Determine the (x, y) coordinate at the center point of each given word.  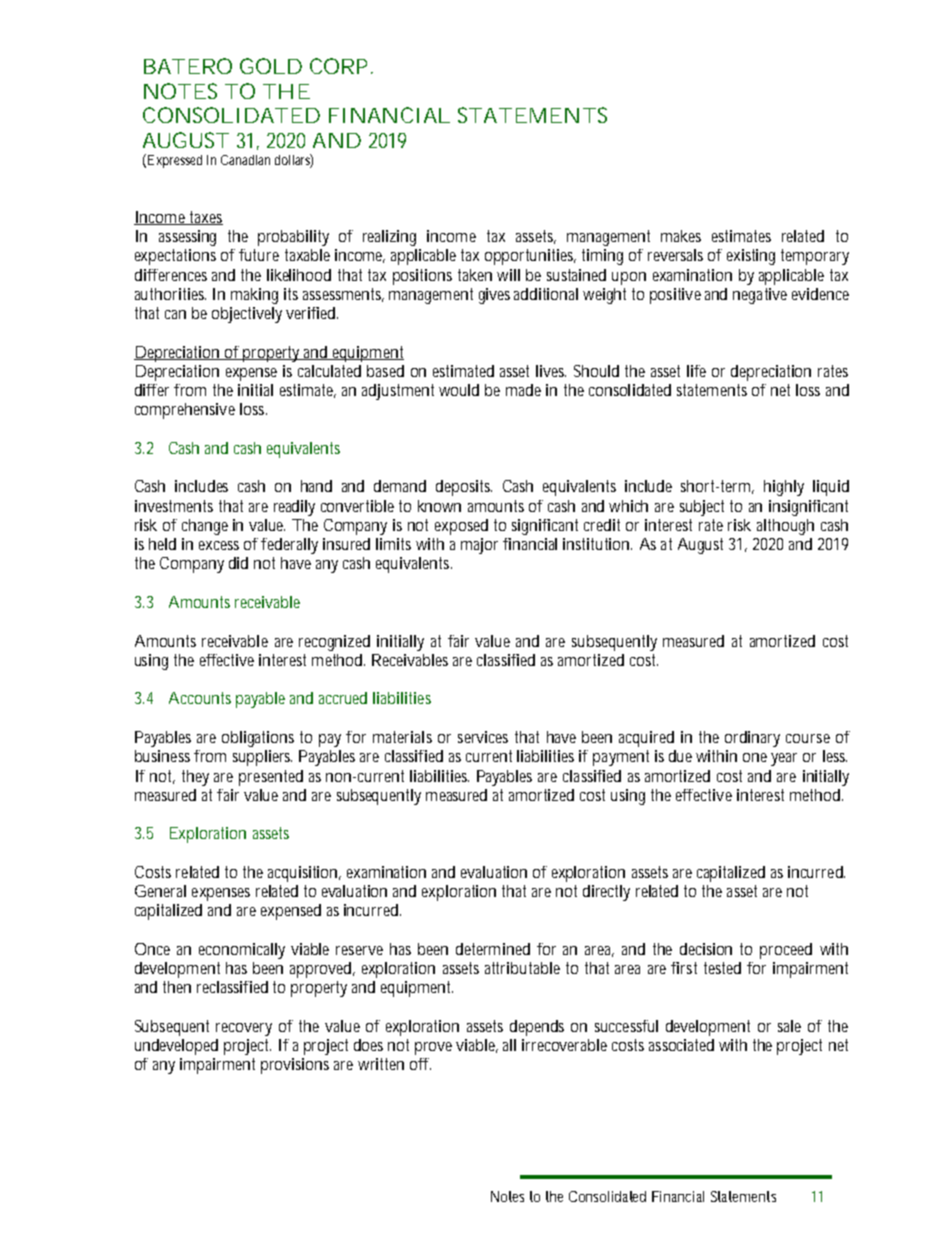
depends (537, 1028)
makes (681, 236)
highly (784, 488)
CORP (341, 66)
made (523, 390)
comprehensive (185, 411)
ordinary (752, 739)
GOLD (271, 66)
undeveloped (176, 1047)
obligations (258, 739)
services (483, 737)
